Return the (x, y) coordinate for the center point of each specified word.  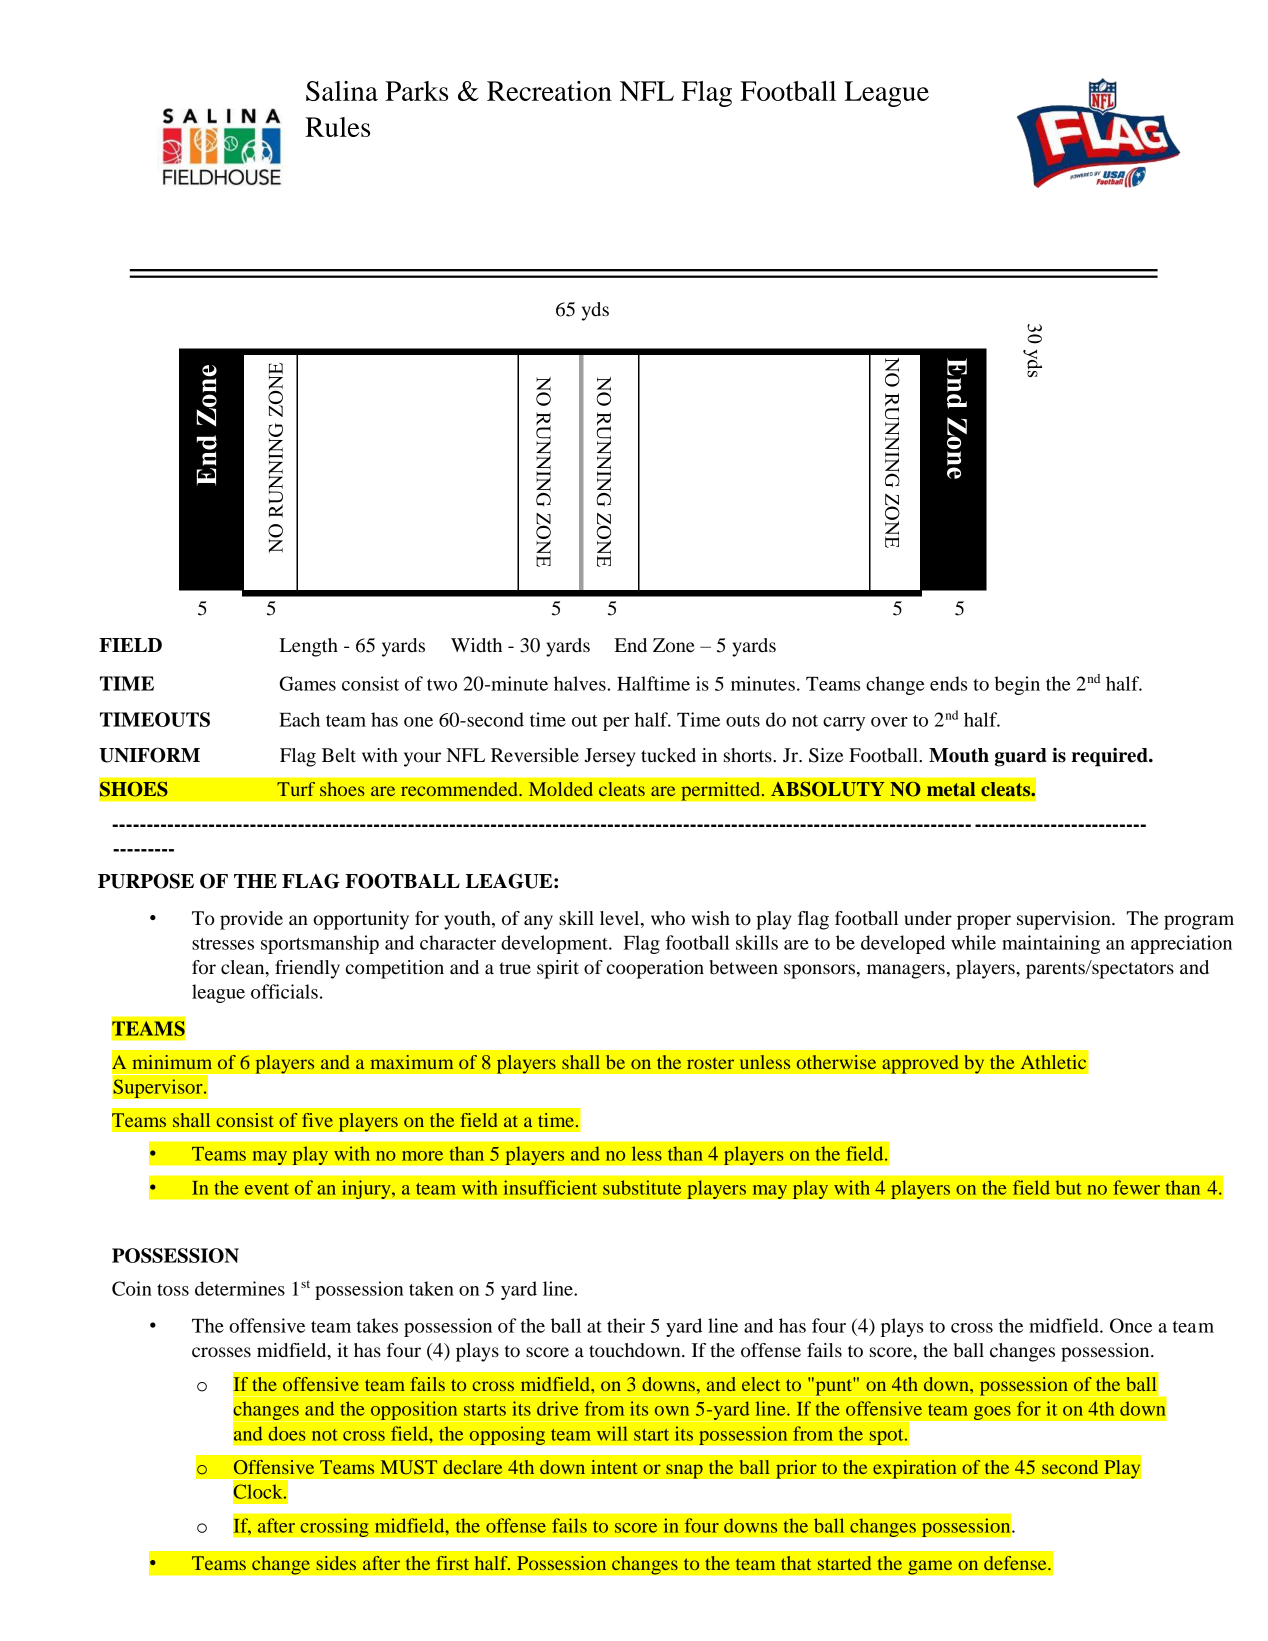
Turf (296, 789)
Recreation (549, 91)
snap (684, 1471)
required (1111, 757)
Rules (337, 127)
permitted (722, 791)
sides (336, 1563)
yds (595, 311)
